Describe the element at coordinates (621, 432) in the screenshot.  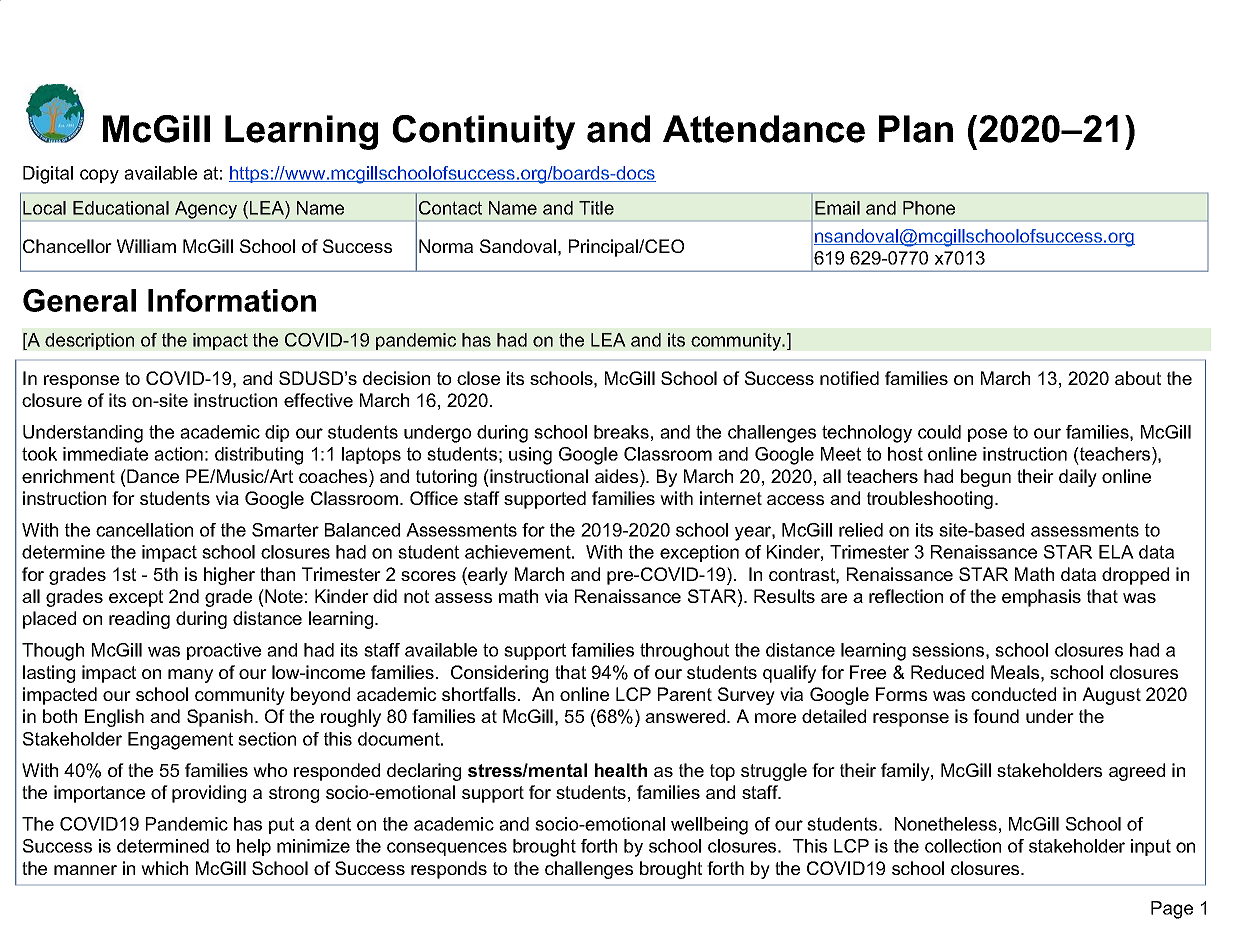
I see `breaks` at that location.
